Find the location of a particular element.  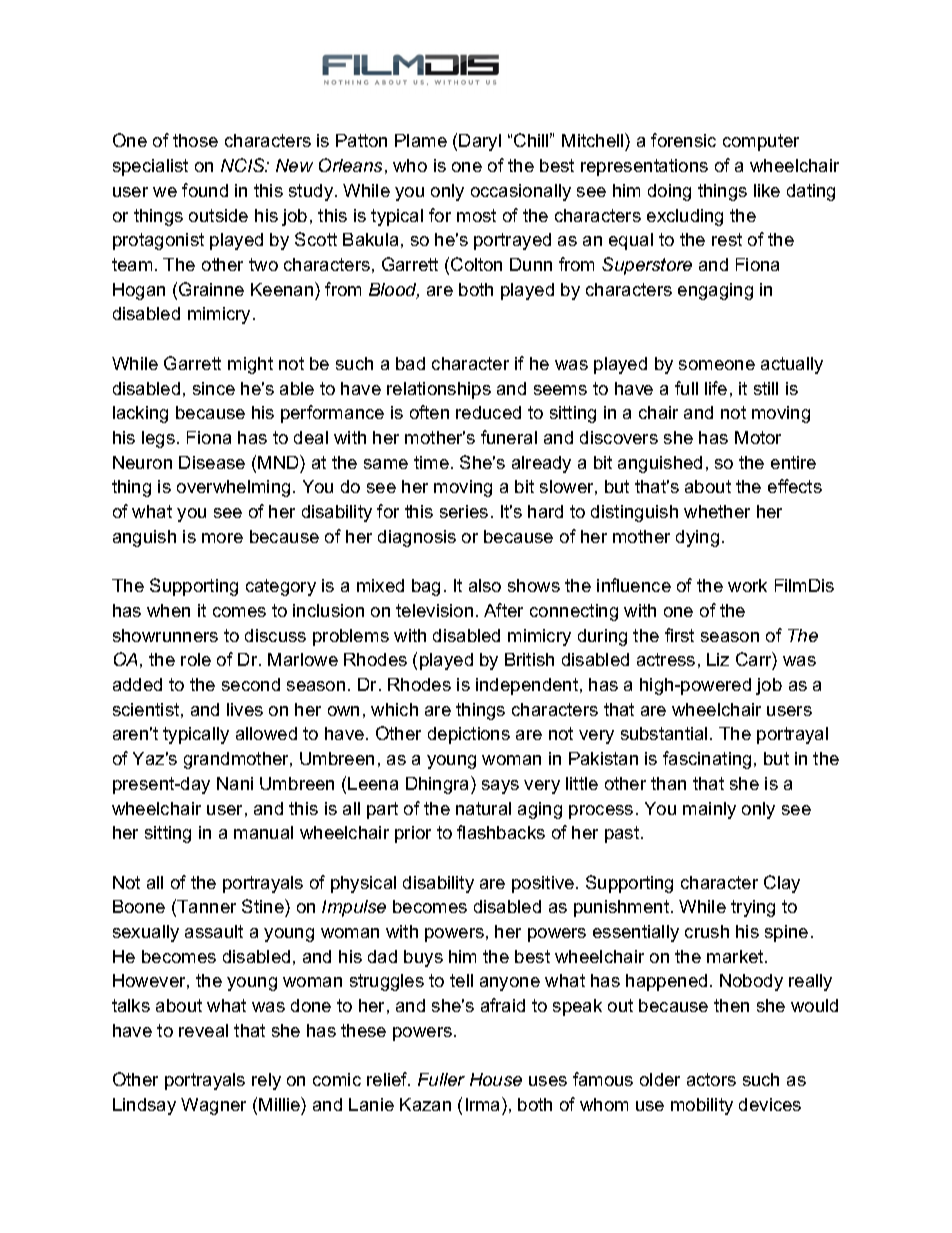

mainly is located at coordinates (709, 810).
